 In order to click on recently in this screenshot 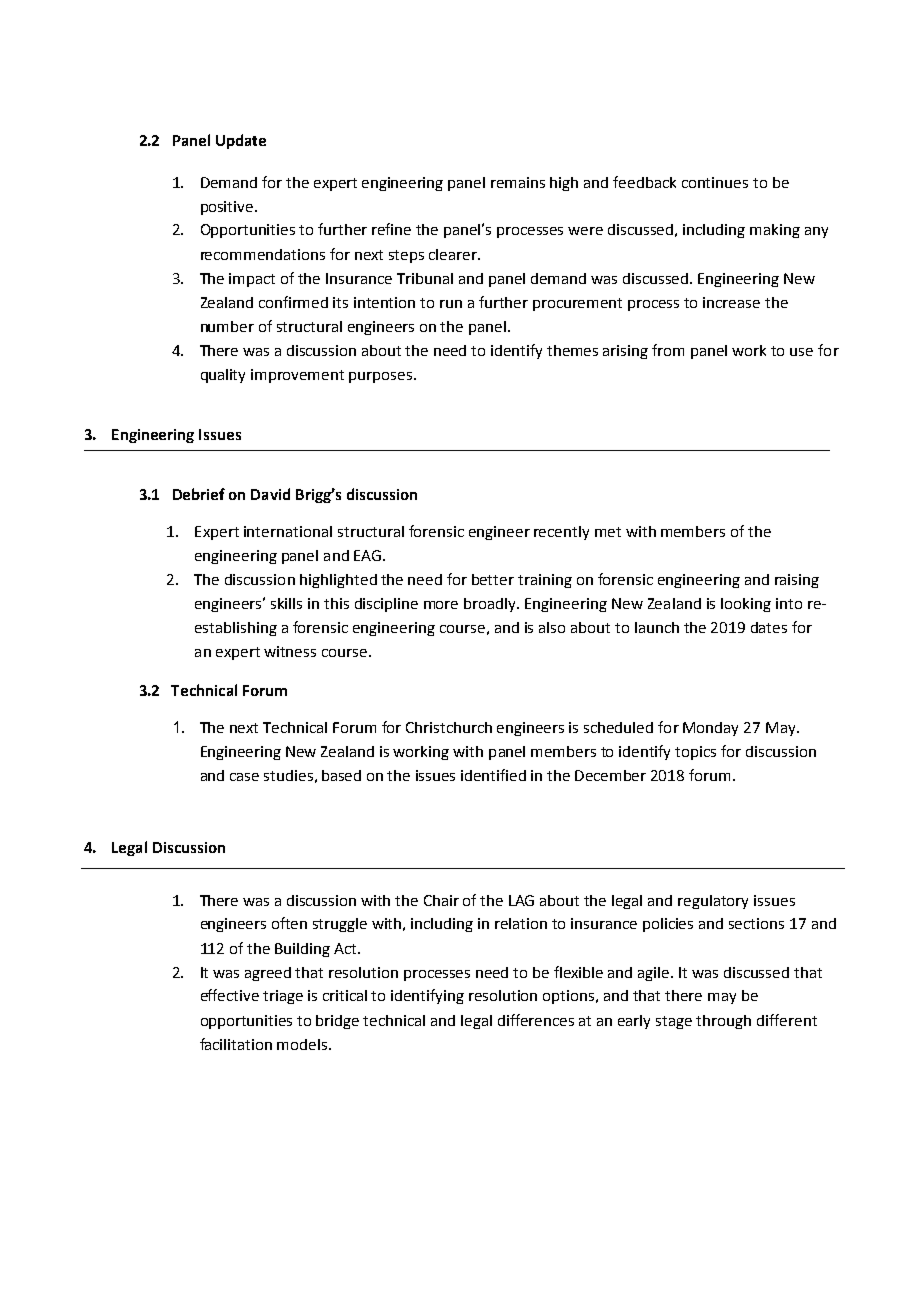, I will do `click(561, 533)`.
